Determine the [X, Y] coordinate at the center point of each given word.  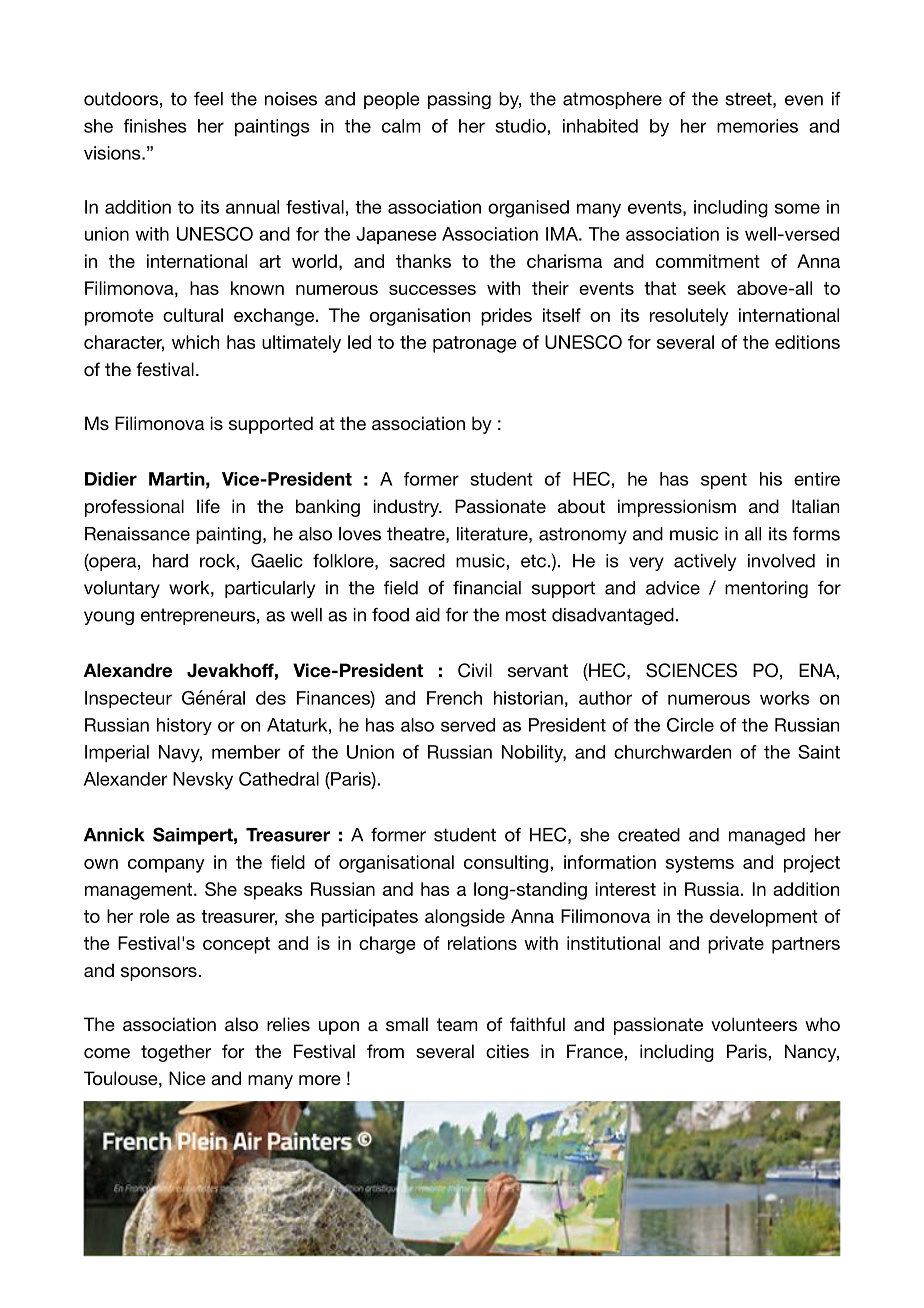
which [195, 342]
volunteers [754, 1024]
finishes [155, 126]
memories [757, 126]
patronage [475, 344]
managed [767, 836]
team [457, 1024]
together [176, 1053]
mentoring [766, 589]
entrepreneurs [198, 616]
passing [459, 100]
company [166, 866]
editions [807, 342]
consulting [507, 864]
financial [487, 588]
